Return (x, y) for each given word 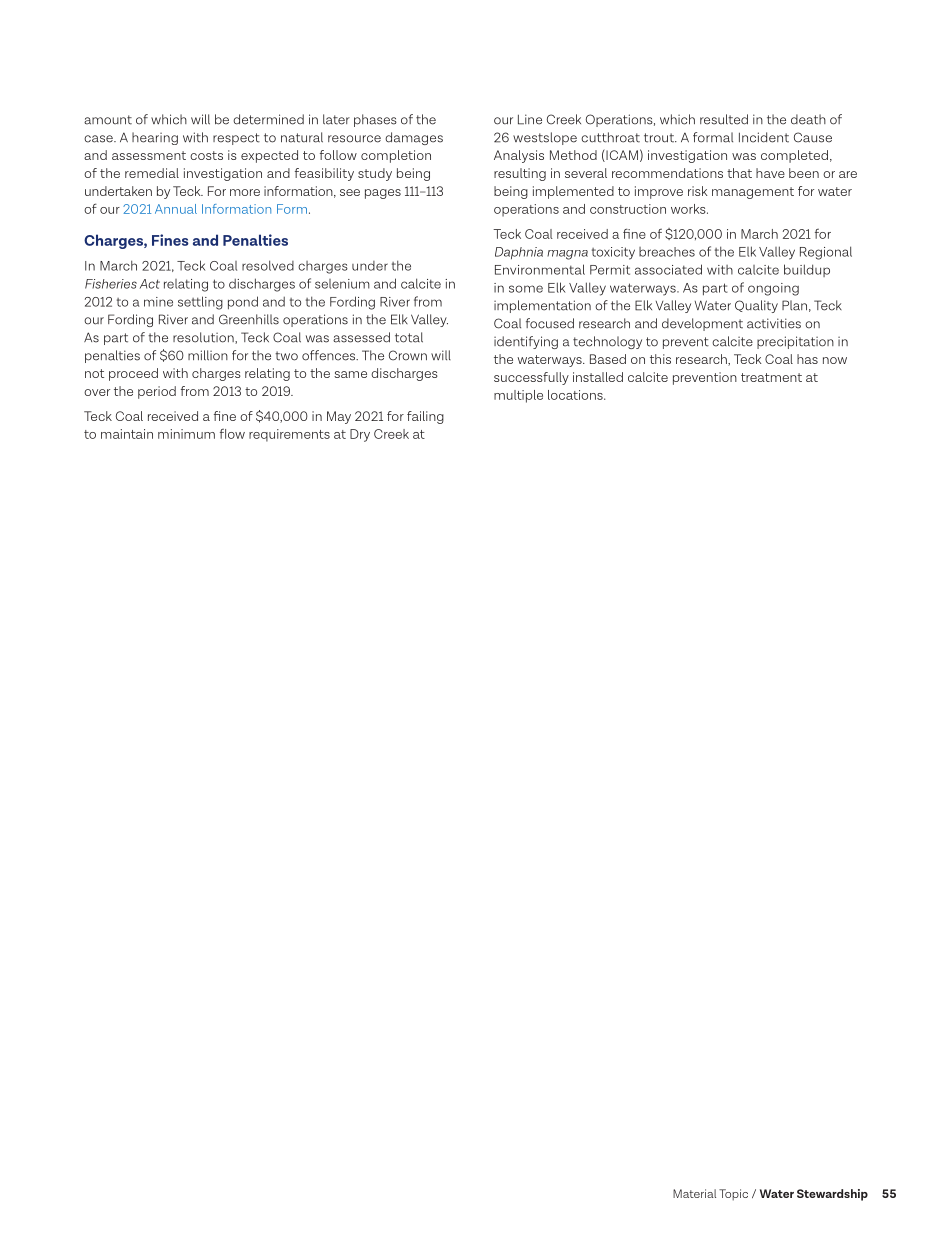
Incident (764, 137)
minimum (186, 434)
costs (206, 155)
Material (694, 1193)
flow (232, 433)
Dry (360, 435)
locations (576, 395)
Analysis (519, 156)
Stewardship (832, 1195)
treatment (771, 377)
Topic (733, 1195)
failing (425, 417)
